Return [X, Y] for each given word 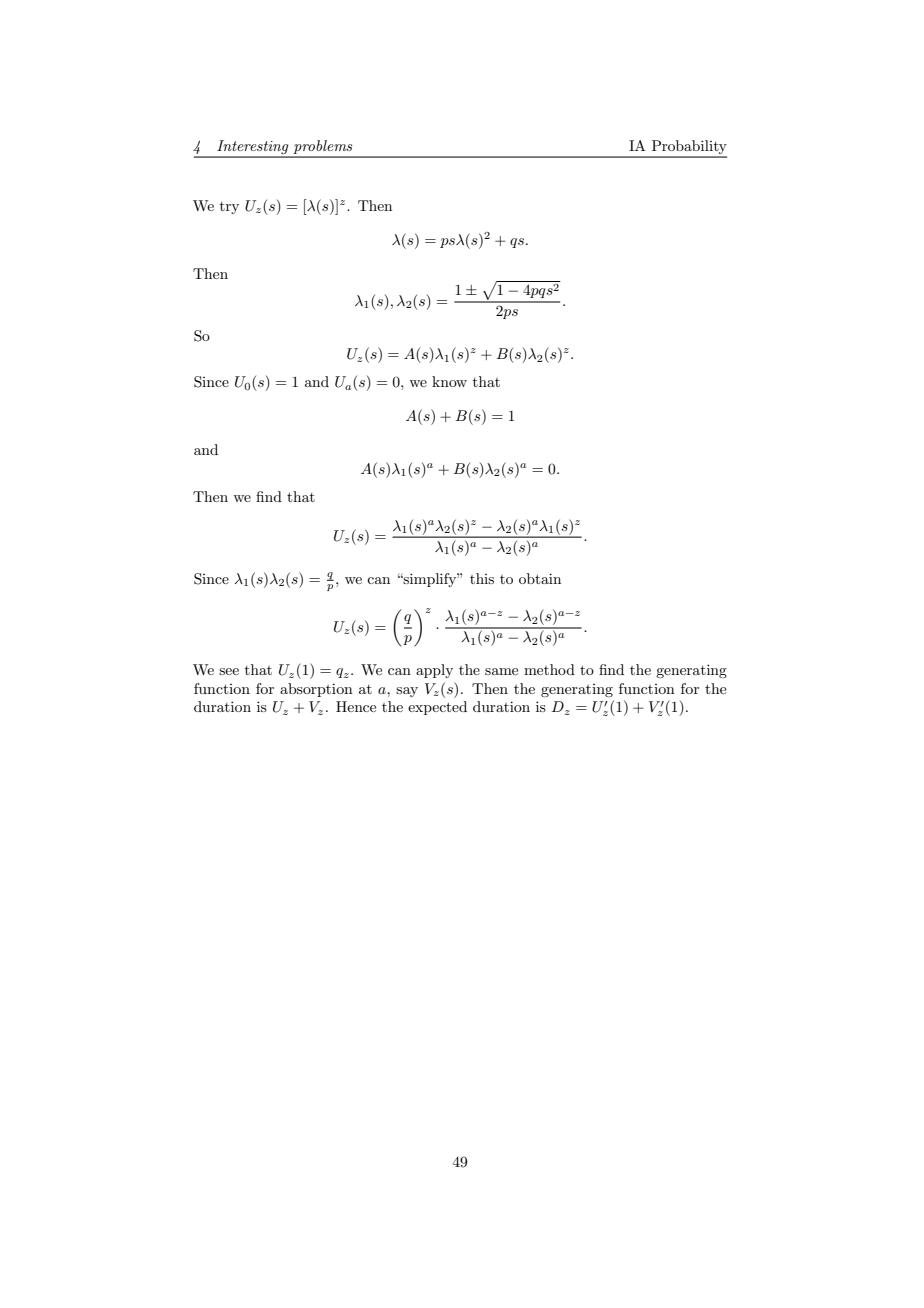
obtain [540, 578]
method [549, 669]
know [449, 381]
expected [437, 708]
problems [323, 148]
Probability [688, 148]
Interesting [253, 148]
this [482, 578]
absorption [316, 690]
